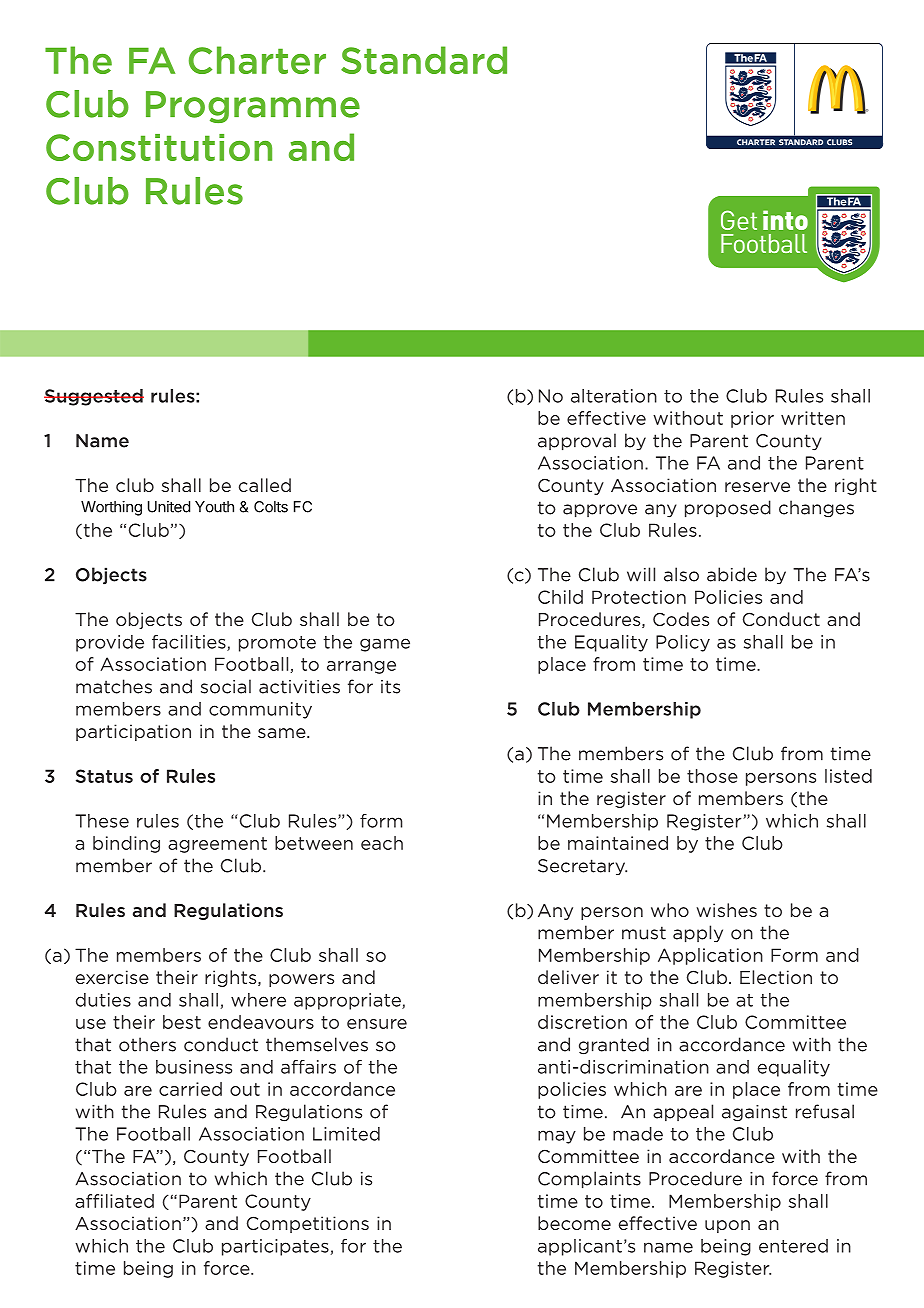 The width and height of the image is (924, 1308). What do you see at coordinates (568, 977) in the image?
I see `deliver` at bounding box center [568, 977].
